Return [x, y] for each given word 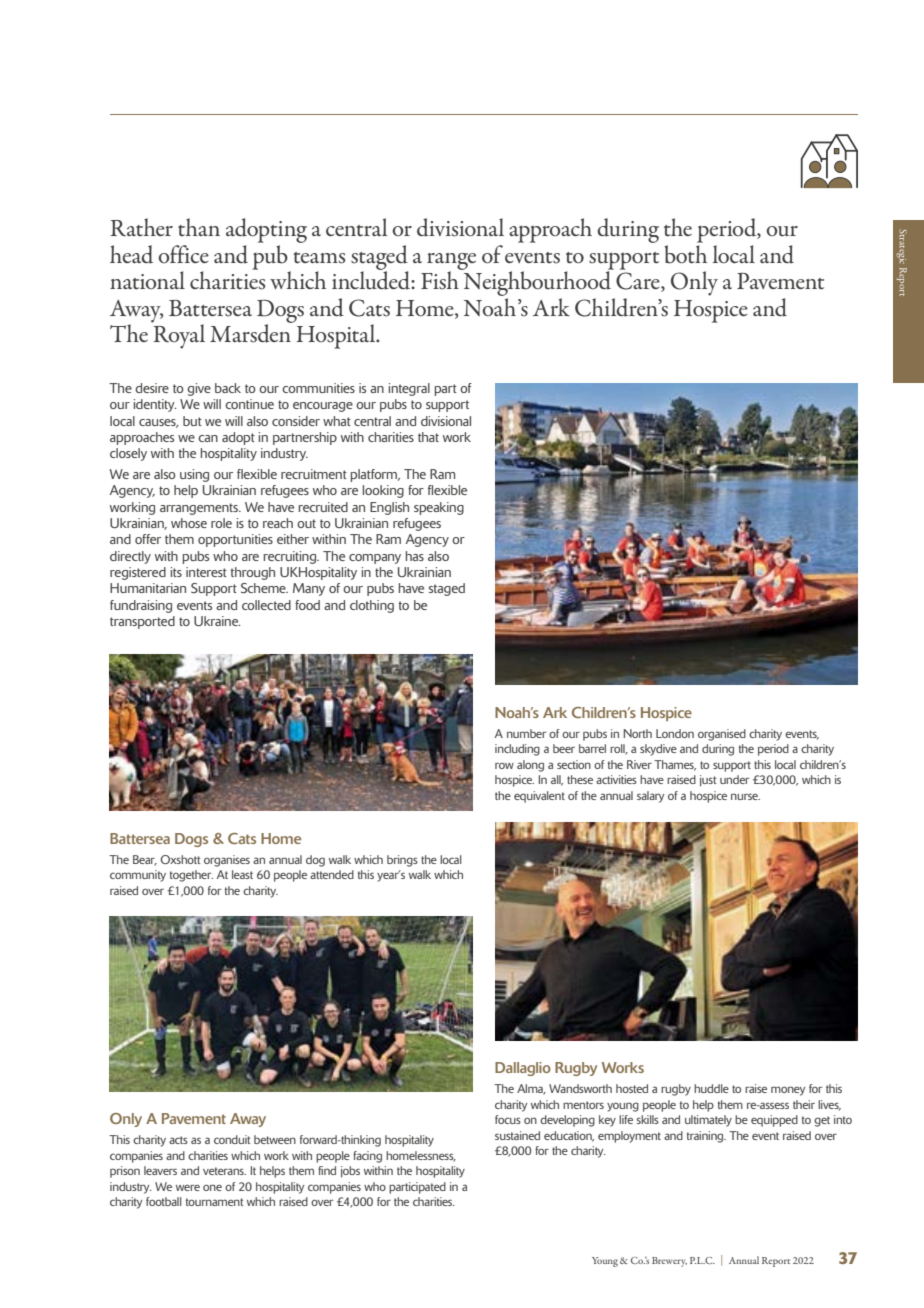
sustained [517, 1135]
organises [227, 861]
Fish [441, 279]
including [517, 750]
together [191, 876]
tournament [214, 1202]
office [183, 254]
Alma [531, 1089]
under [734, 779]
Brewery [669, 1262]
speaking [439, 508]
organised [722, 735]
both [685, 253]
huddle [711, 1088]
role [221, 523]
